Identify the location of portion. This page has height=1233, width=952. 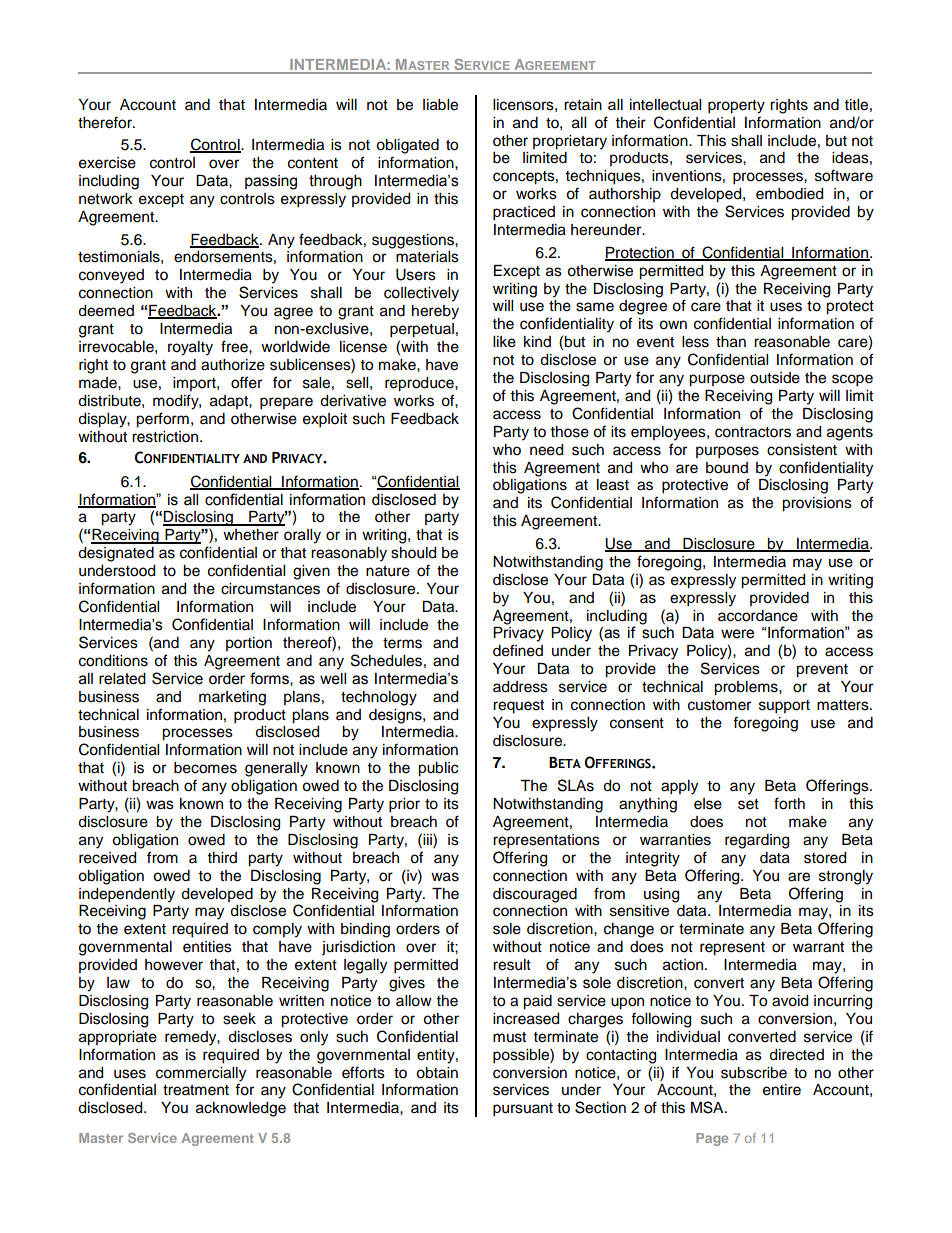
(249, 644).
